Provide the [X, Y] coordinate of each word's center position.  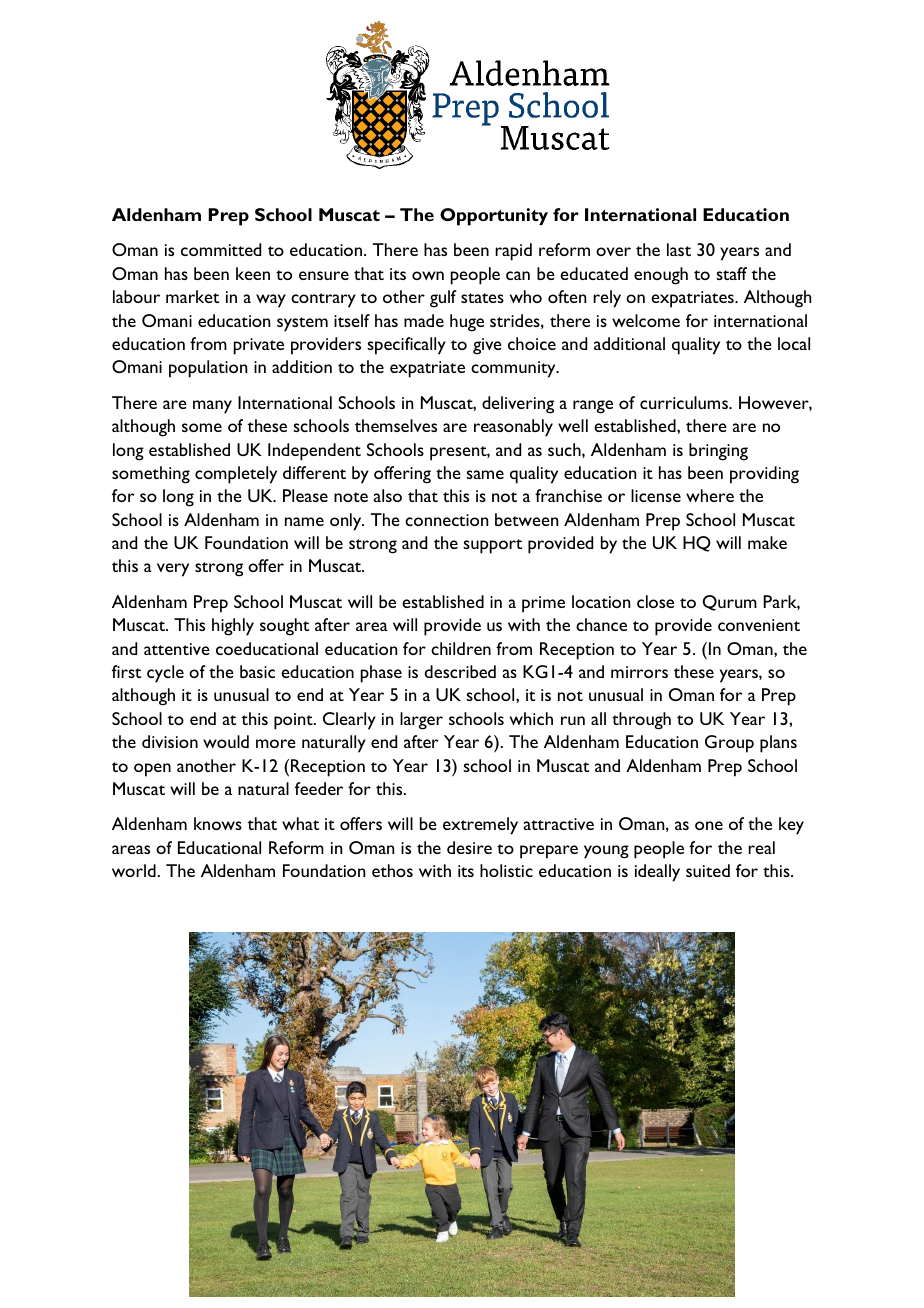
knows [218, 823]
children [461, 648]
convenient [759, 625]
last [679, 249]
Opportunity [494, 217]
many [212, 407]
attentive [177, 649]
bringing [718, 452]
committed [221, 249]
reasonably [513, 428]
